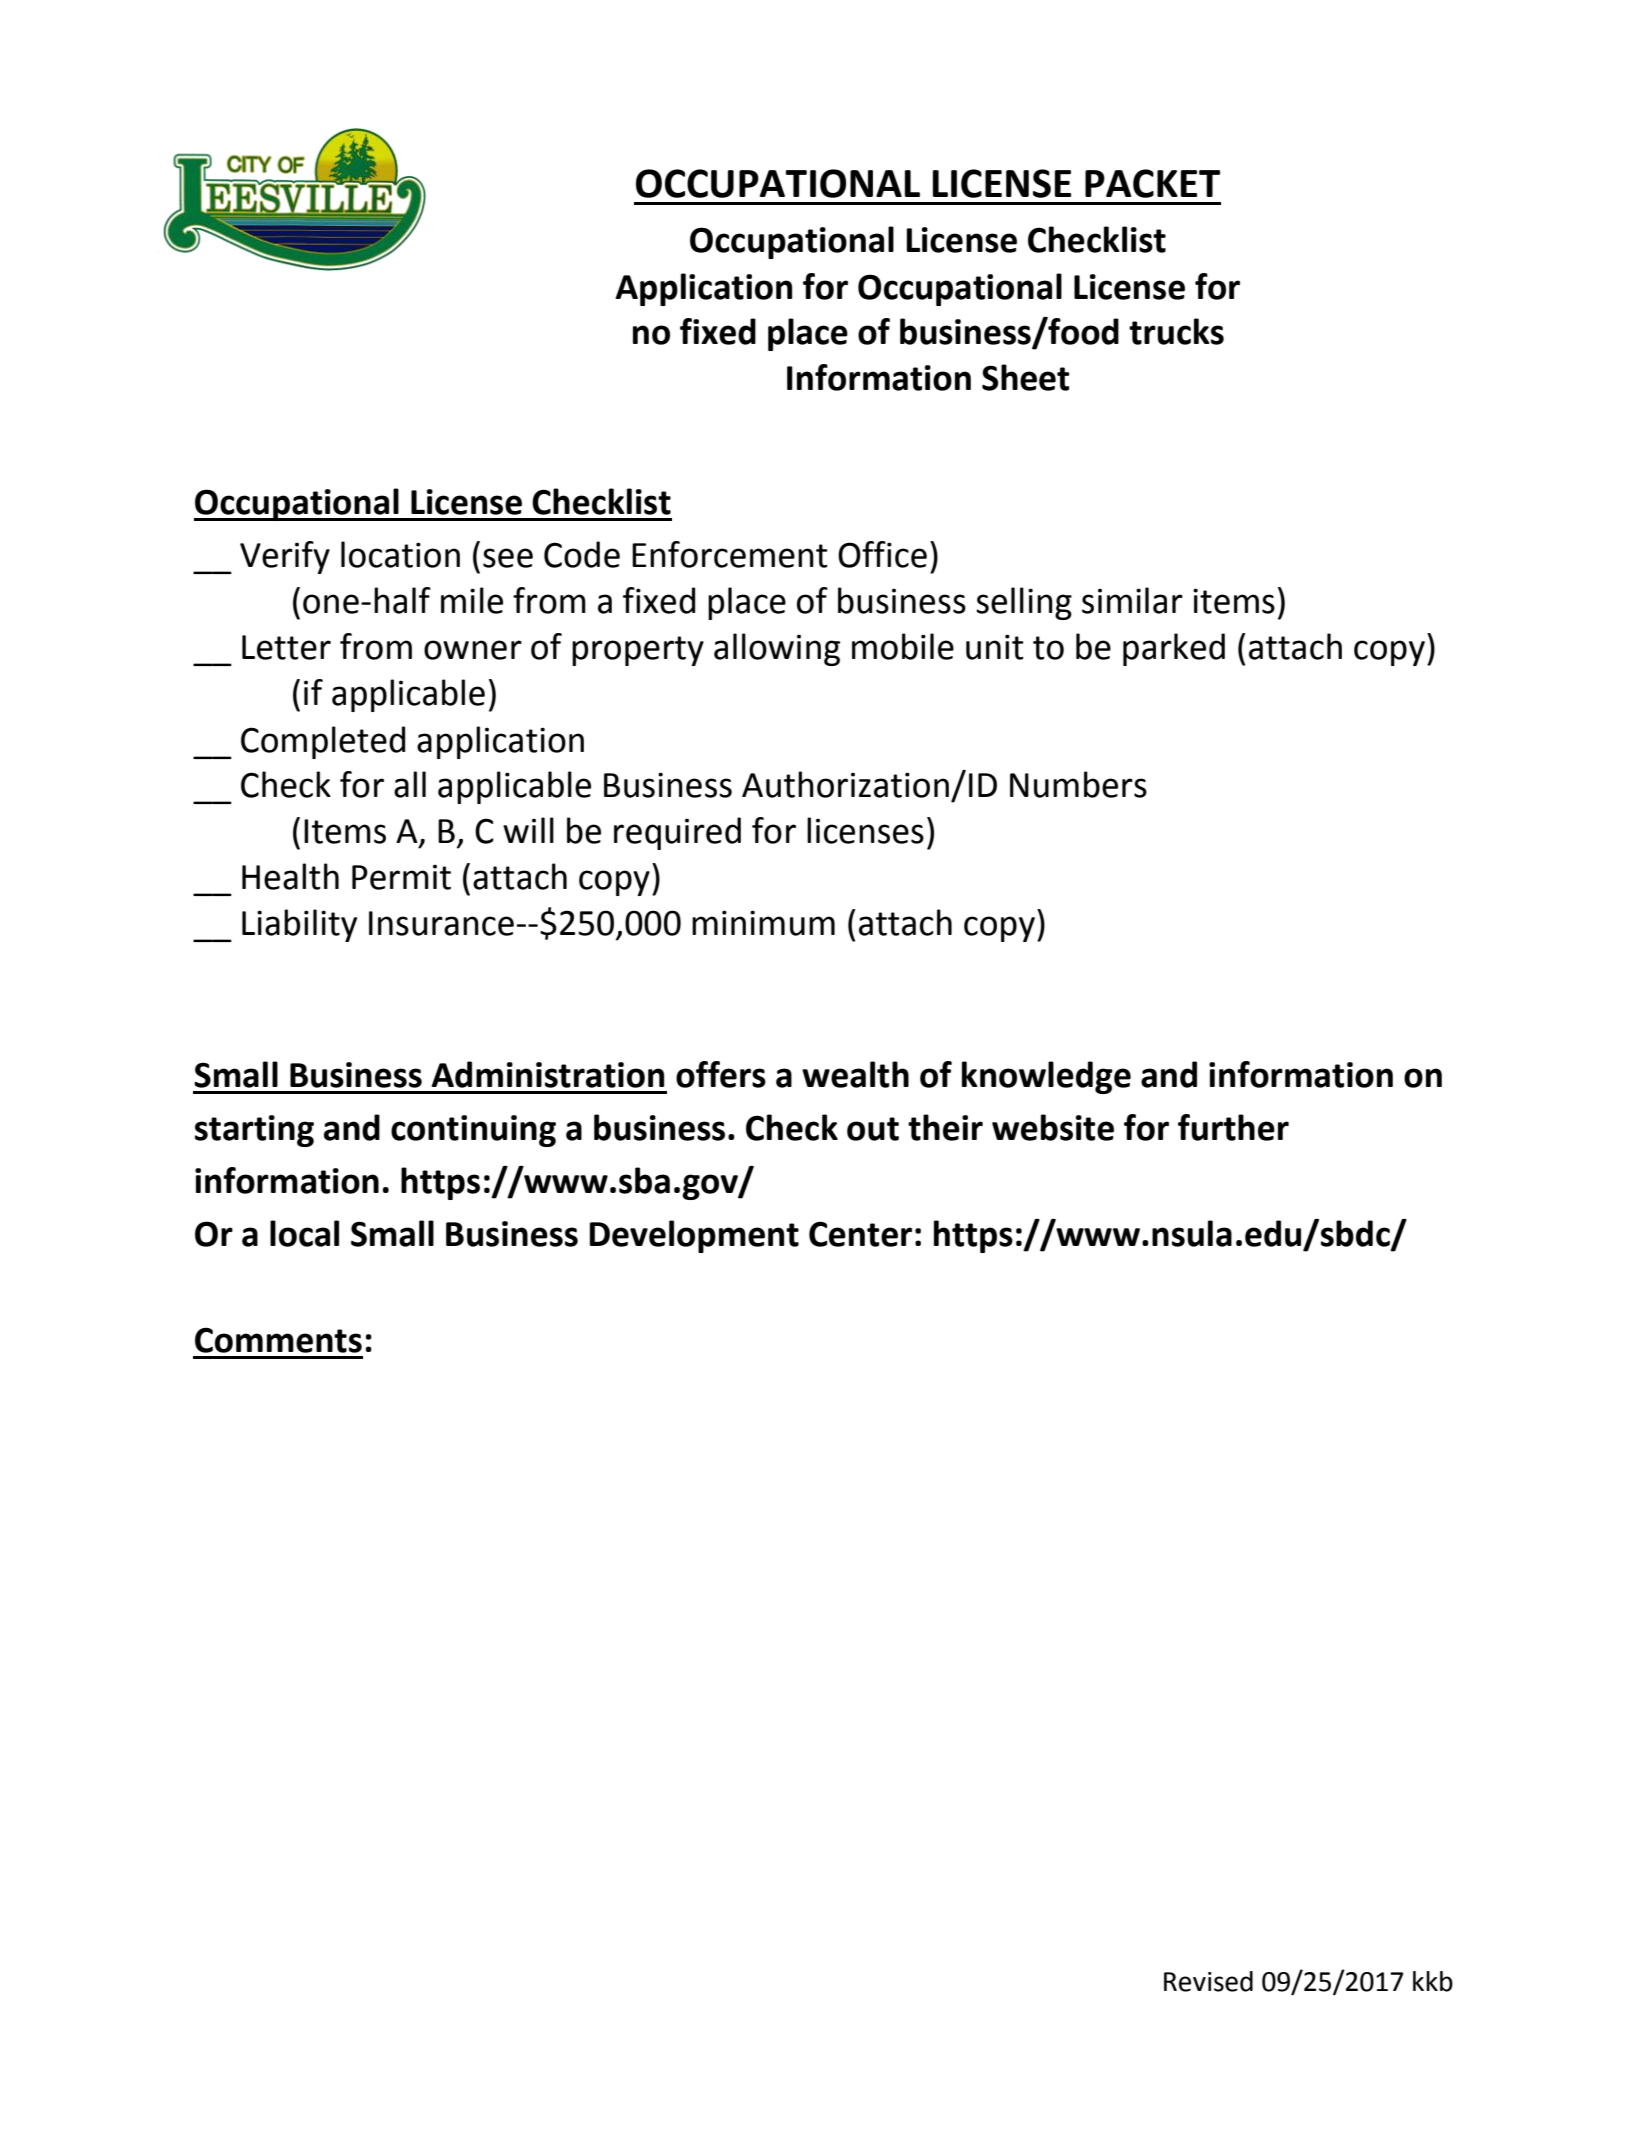 The width and height of the page is (1647, 2132). What do you see at coordinates (473, 1131) in the page?
I see `continuing` at bounding box center [473, 1131].
